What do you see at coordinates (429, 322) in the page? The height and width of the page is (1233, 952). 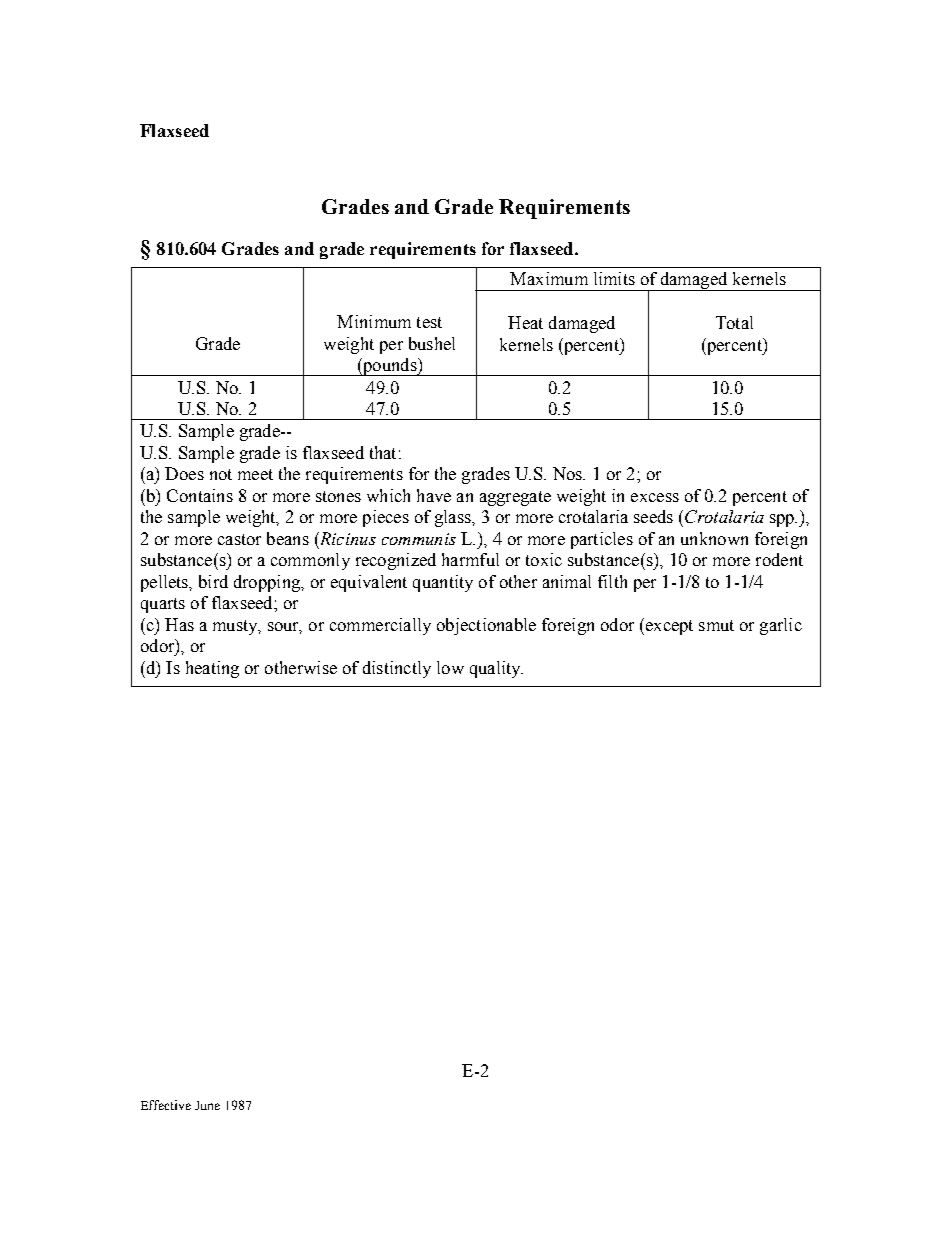 I see `test` at bounding box center [429, 322].
